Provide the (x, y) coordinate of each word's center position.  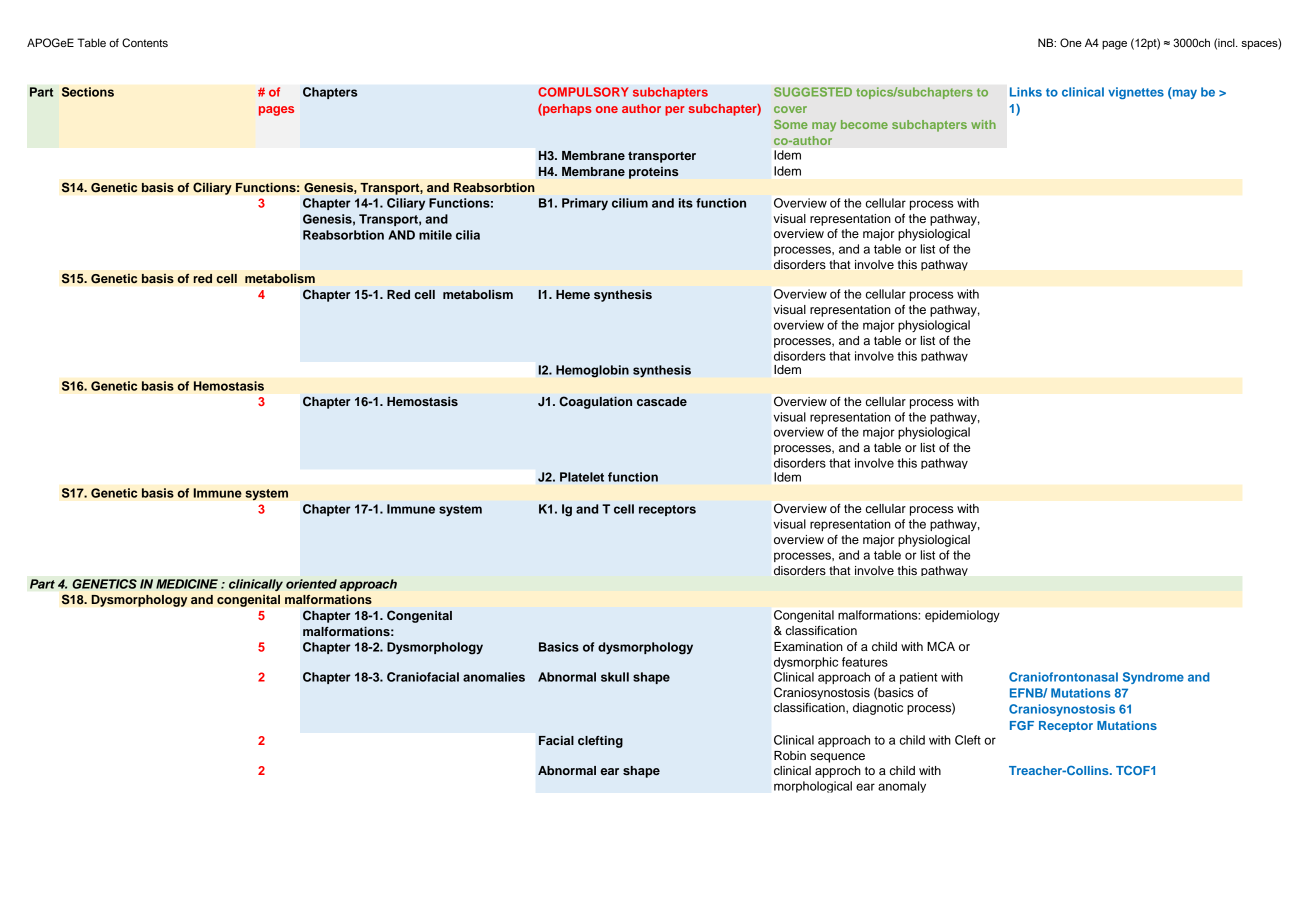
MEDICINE (187, 584)
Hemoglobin (592, 371)
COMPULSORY (583, 92)
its (686, 203)
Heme (573, 294)
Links (1026, 92)
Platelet (582, 477)
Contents (145, 43)
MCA (941, 646)
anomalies (494, 677)
